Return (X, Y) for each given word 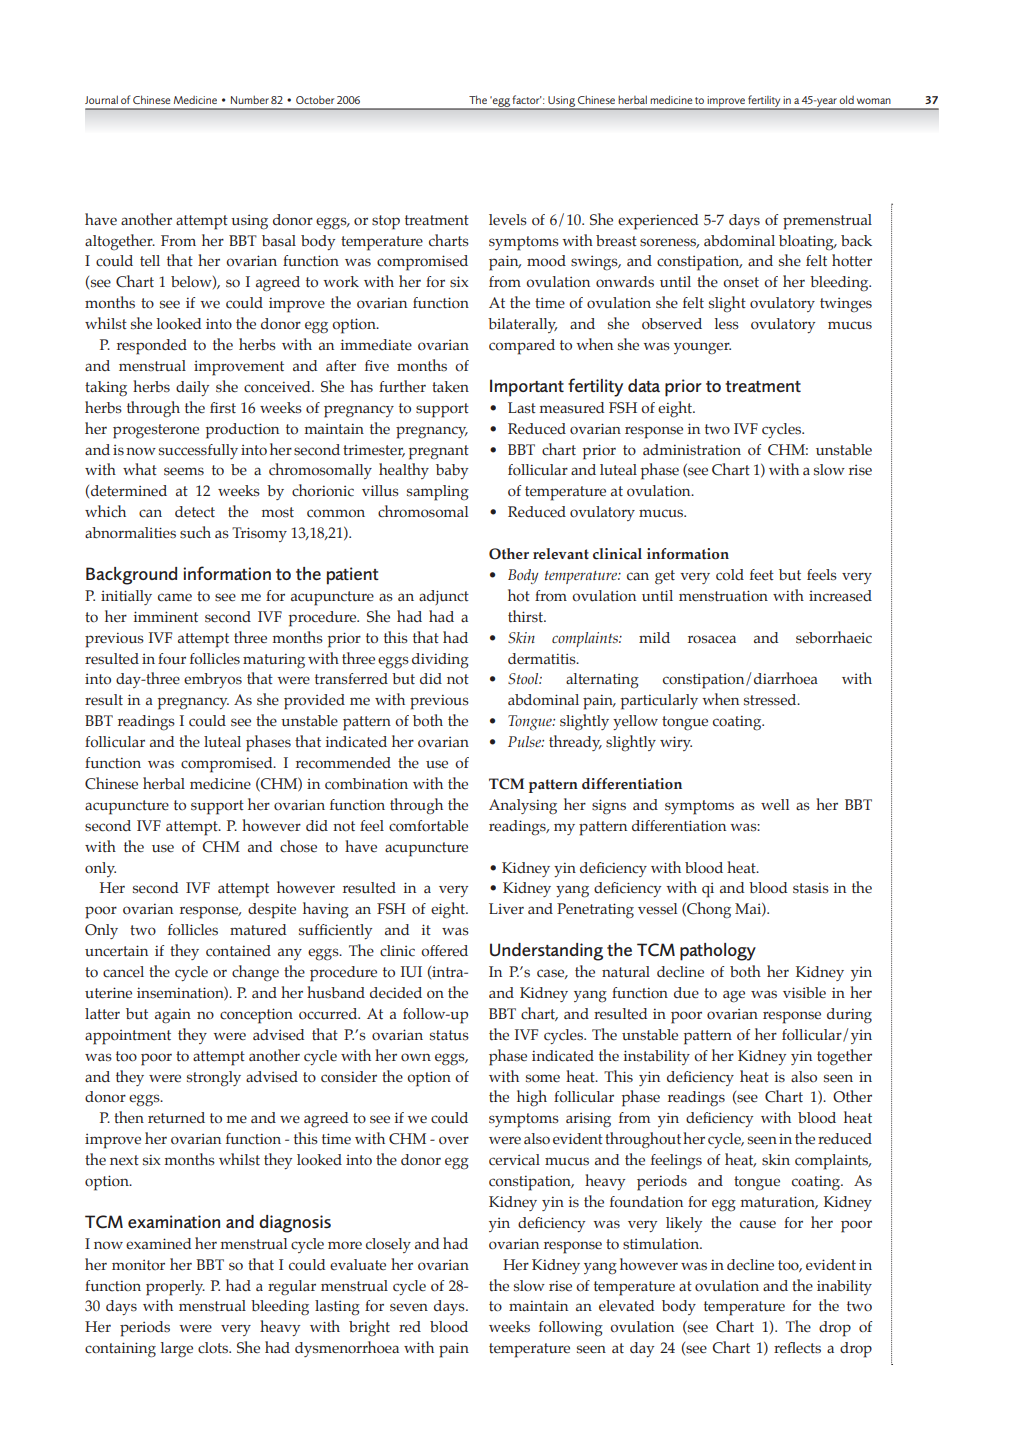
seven (409, 1307)
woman (874, 101)
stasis (811, 888)
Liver (506, 909)
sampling (438, 493)
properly (175, 1288)
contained (238, 951)
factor (527, 99)
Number (250, 99)
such (195, 532)
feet (762, 575)
